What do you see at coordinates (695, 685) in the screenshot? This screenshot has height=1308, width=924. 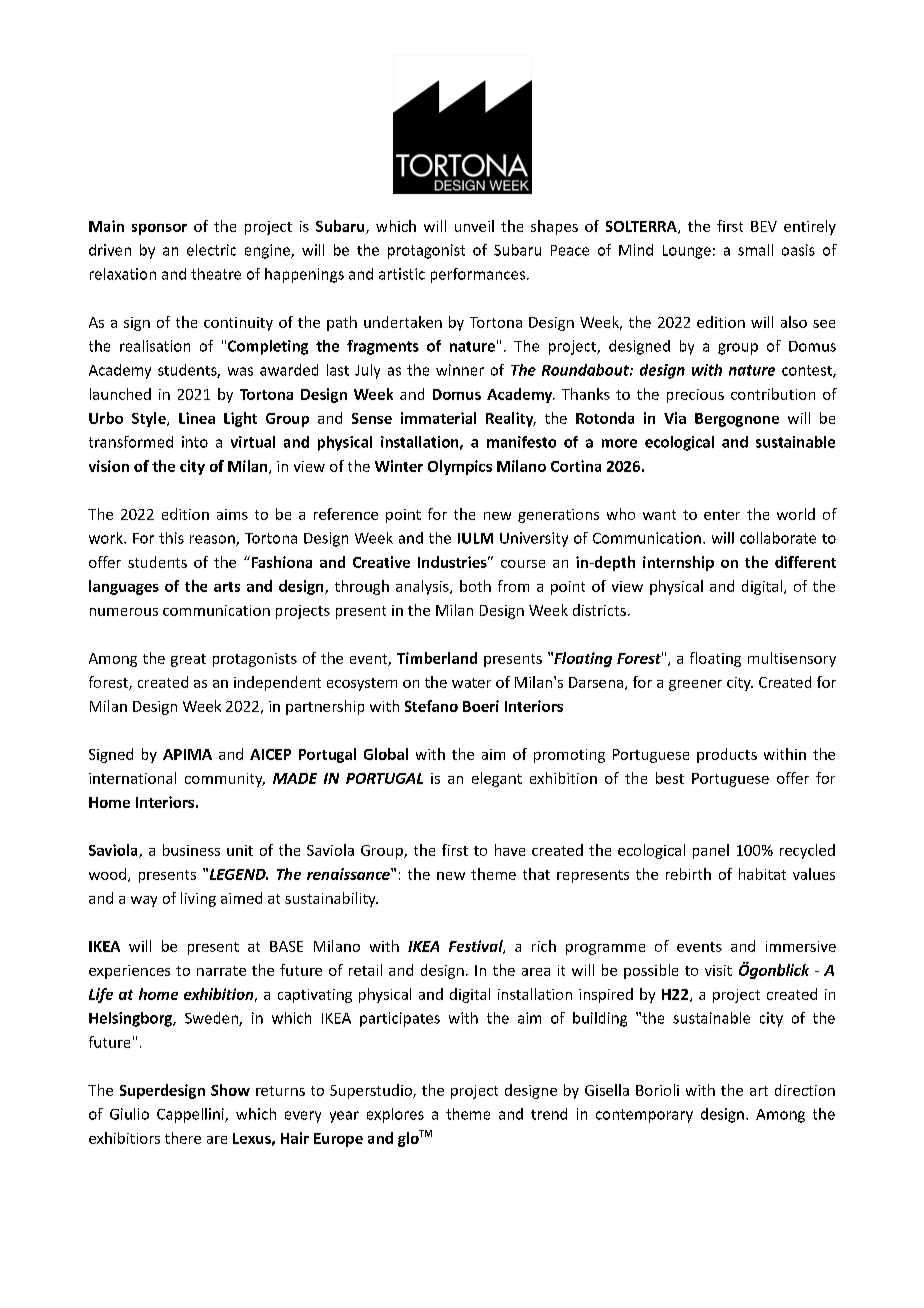 I see `greener` at bounding box center [695, 685].
